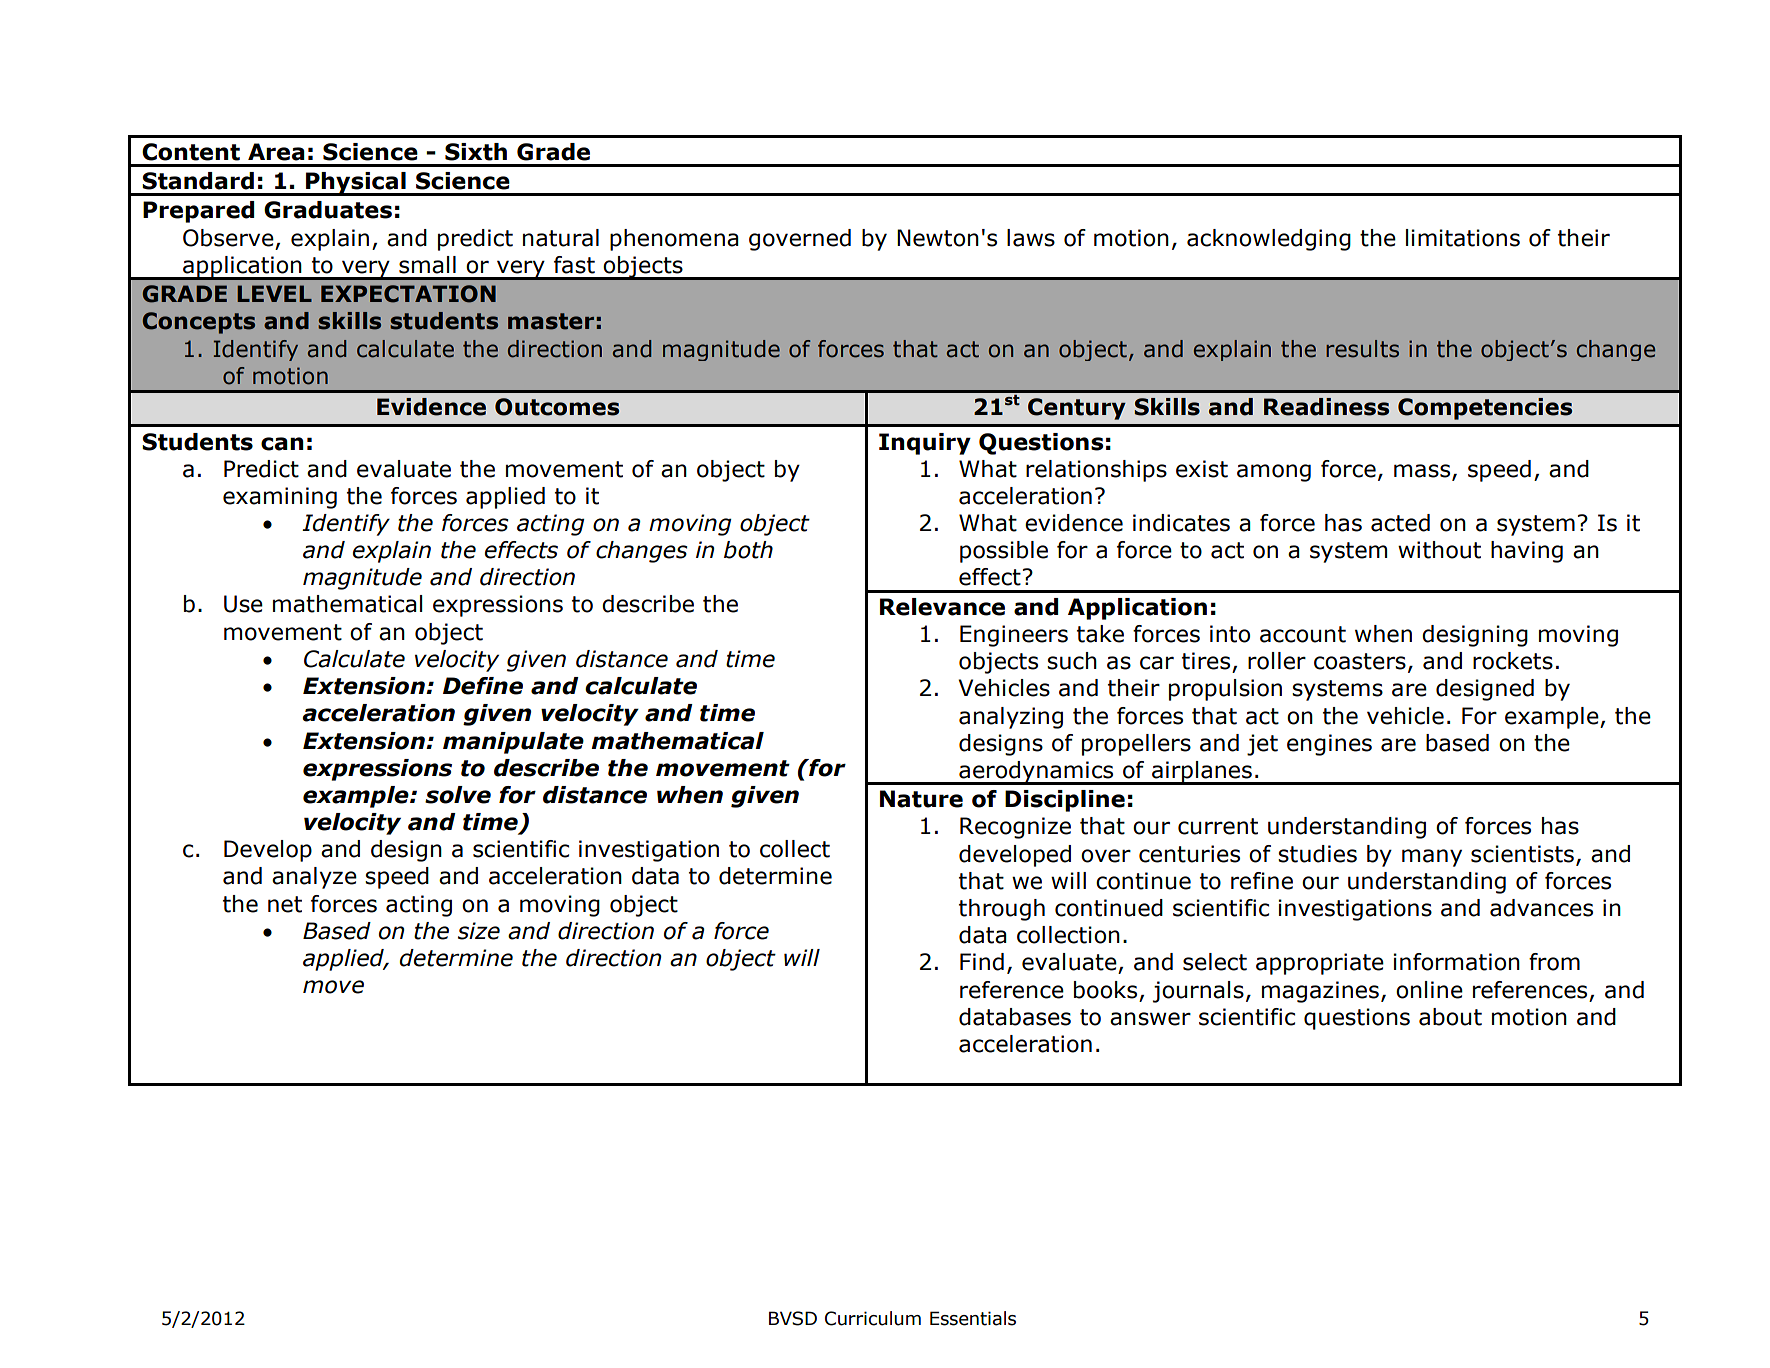  Describe the element at coordinates (873, 1318) in the document. I see `Curriculum` at that location.
